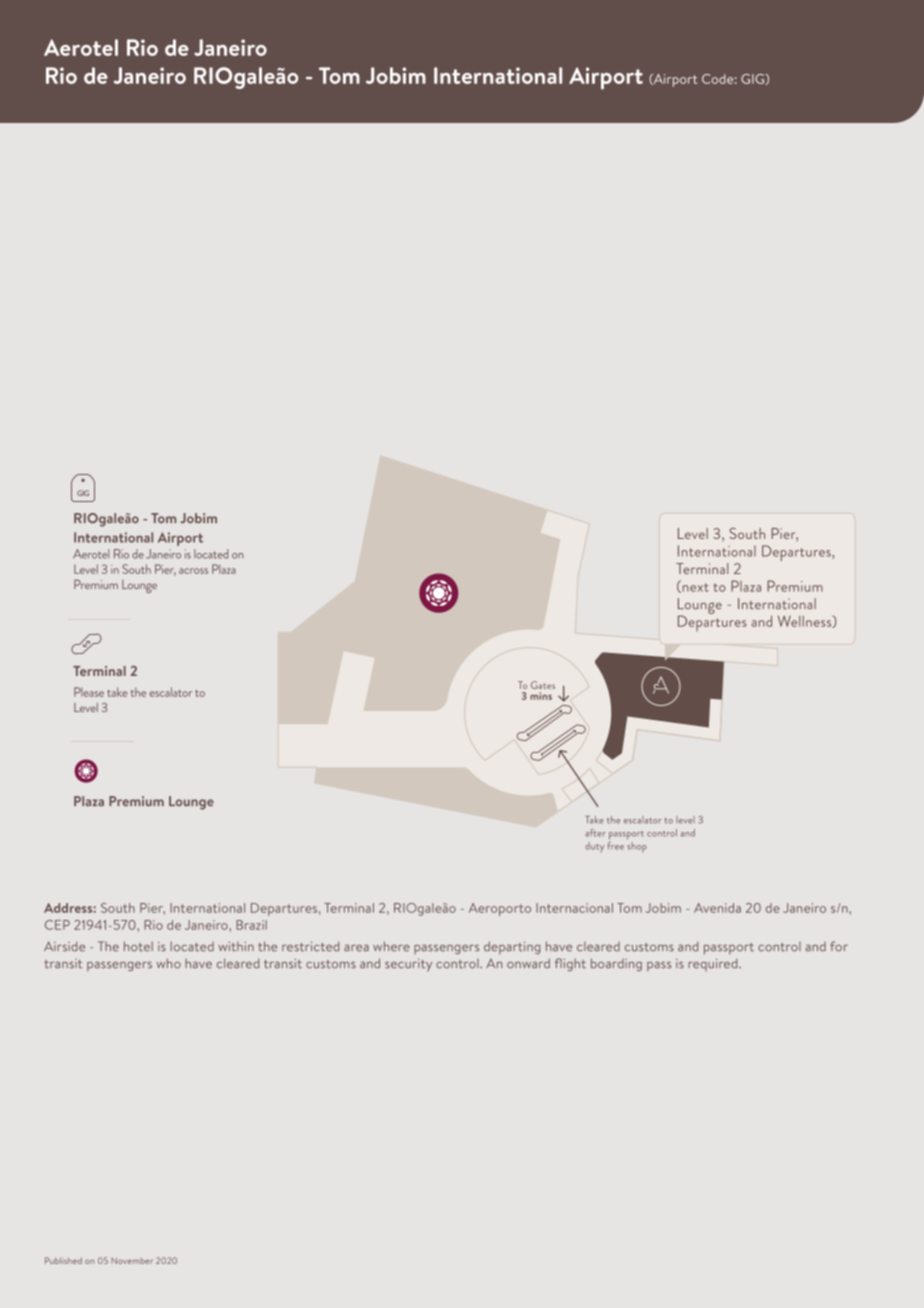 This page has height=1308, width=924. What do you see at coordinates (408, 965) in the page?
I see `security` at bounding box center [408, 965].
